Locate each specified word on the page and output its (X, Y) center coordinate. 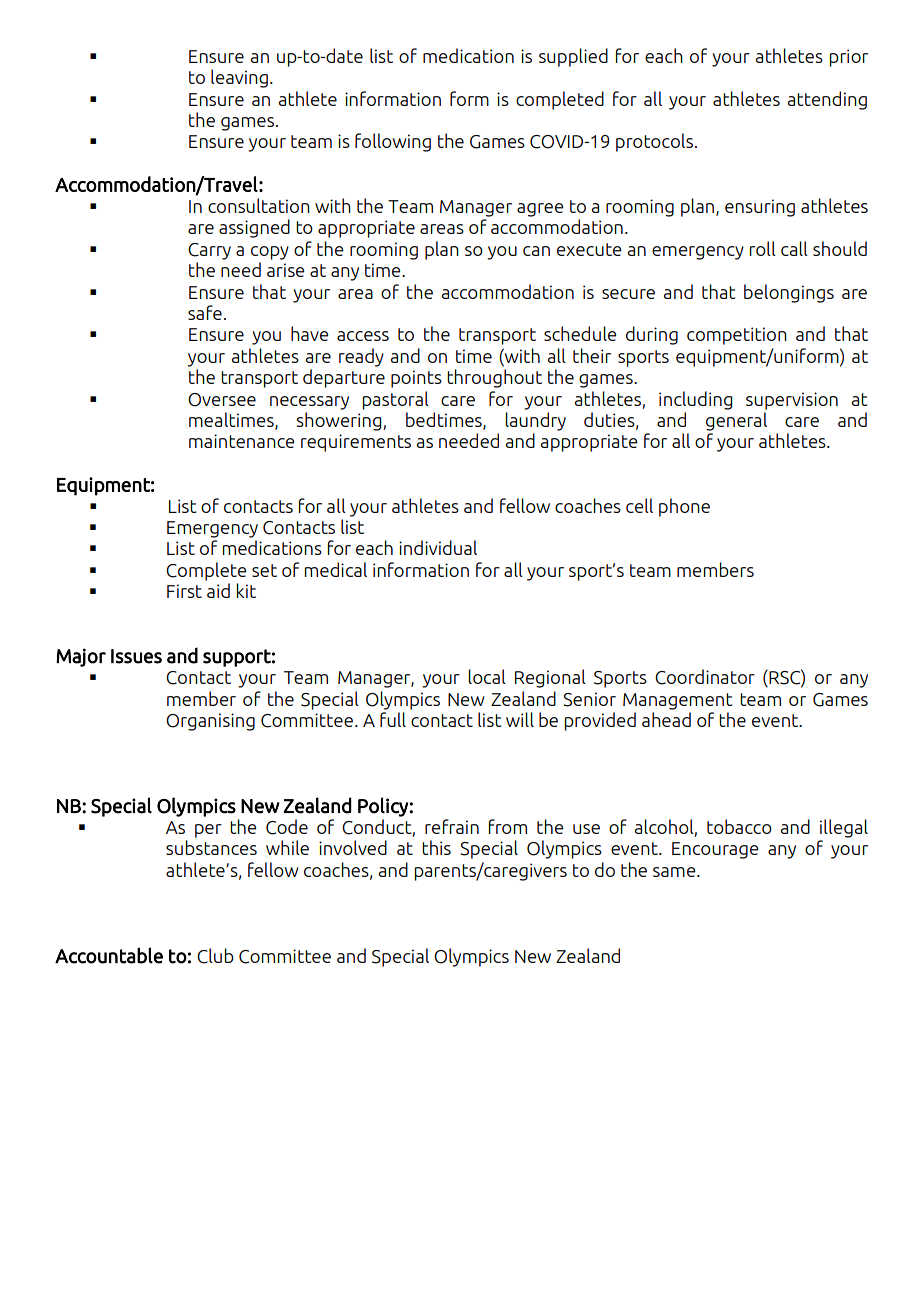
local (487, 676)
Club (215, 956)
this (436, 847)
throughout (494, 378)
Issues (136, 656)
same (675, 872)
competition (737, 336)
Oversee (222, 400)
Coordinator (705, 677)
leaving (239, 78)
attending (827, 100)
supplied (573, 57)
